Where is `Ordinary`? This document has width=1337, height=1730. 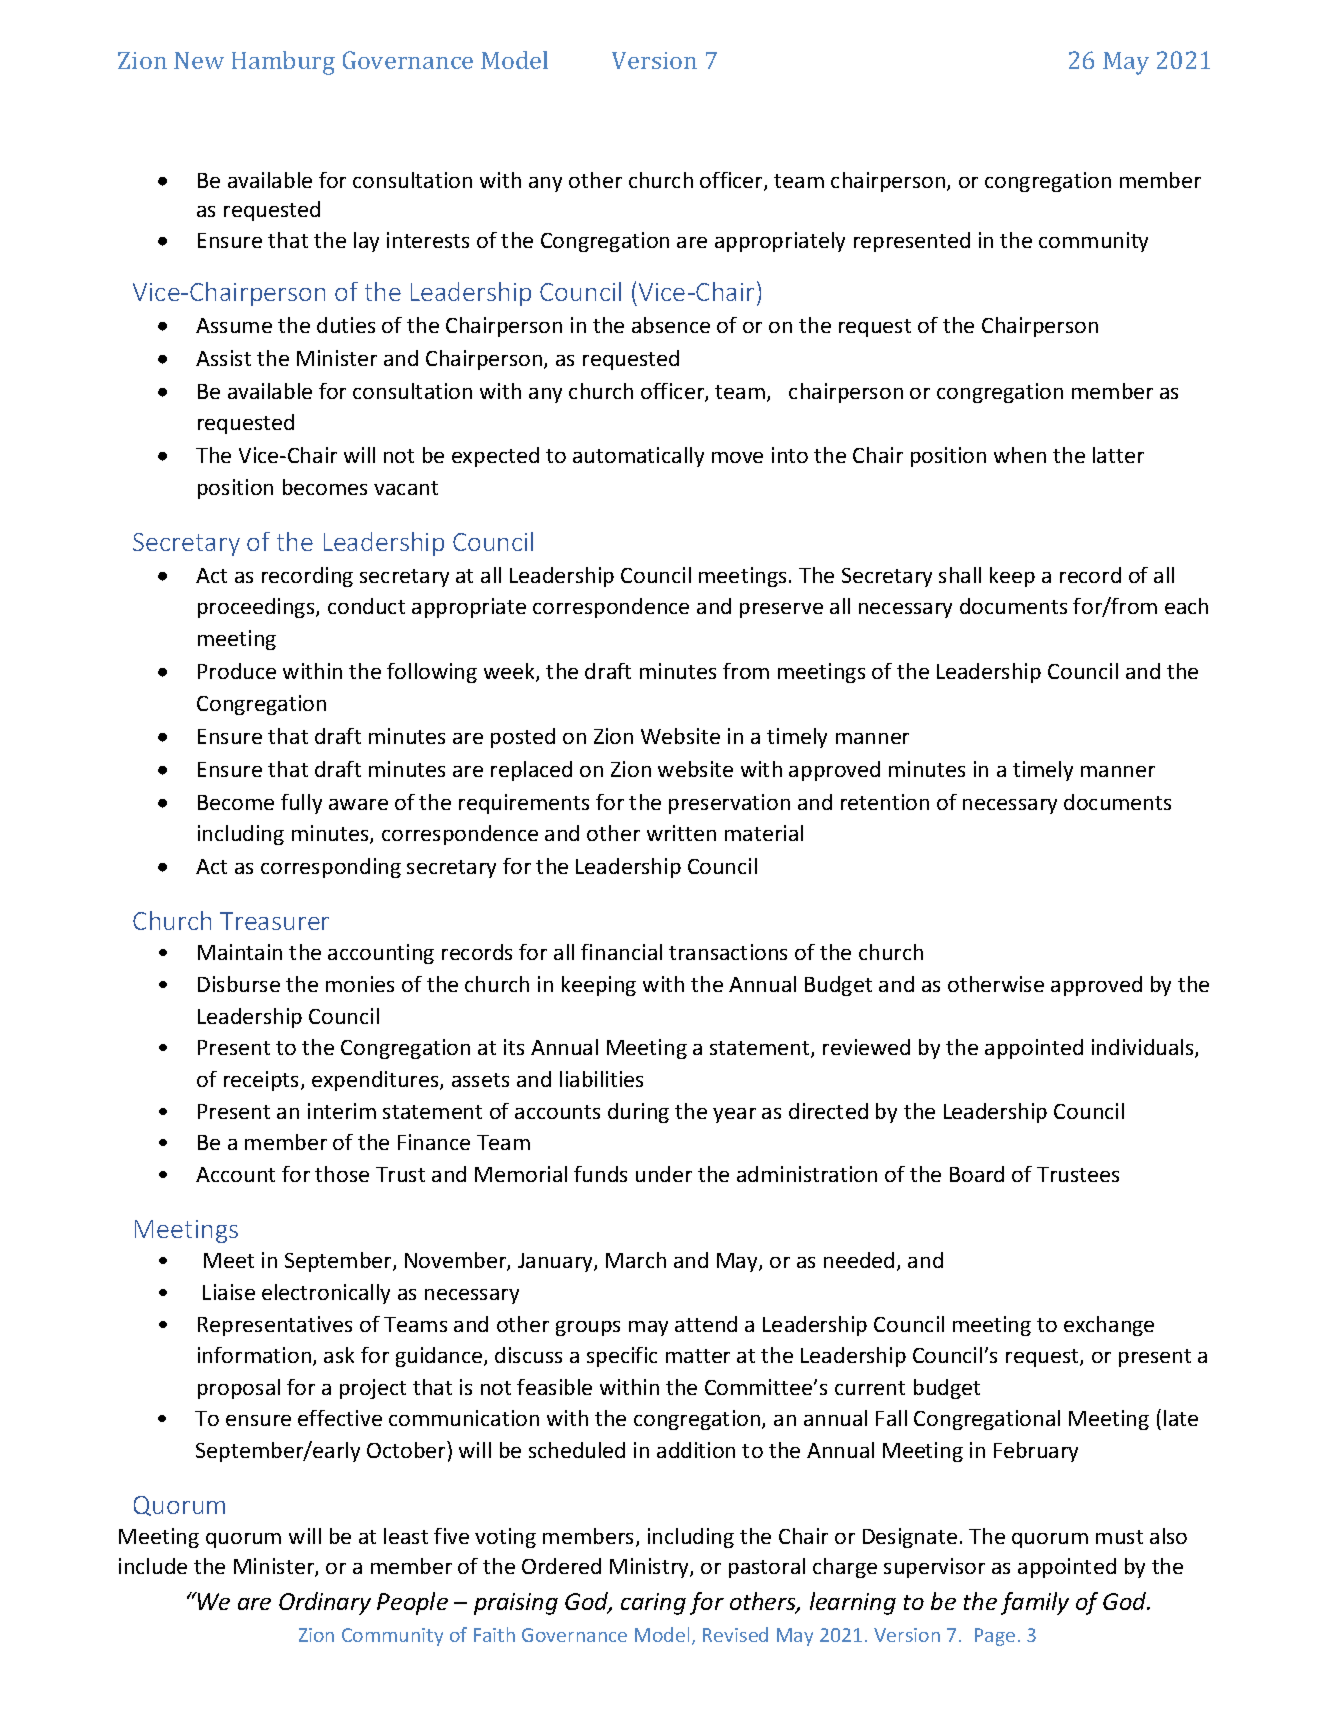 Ordinary is located at coordinates (325, 1603).
